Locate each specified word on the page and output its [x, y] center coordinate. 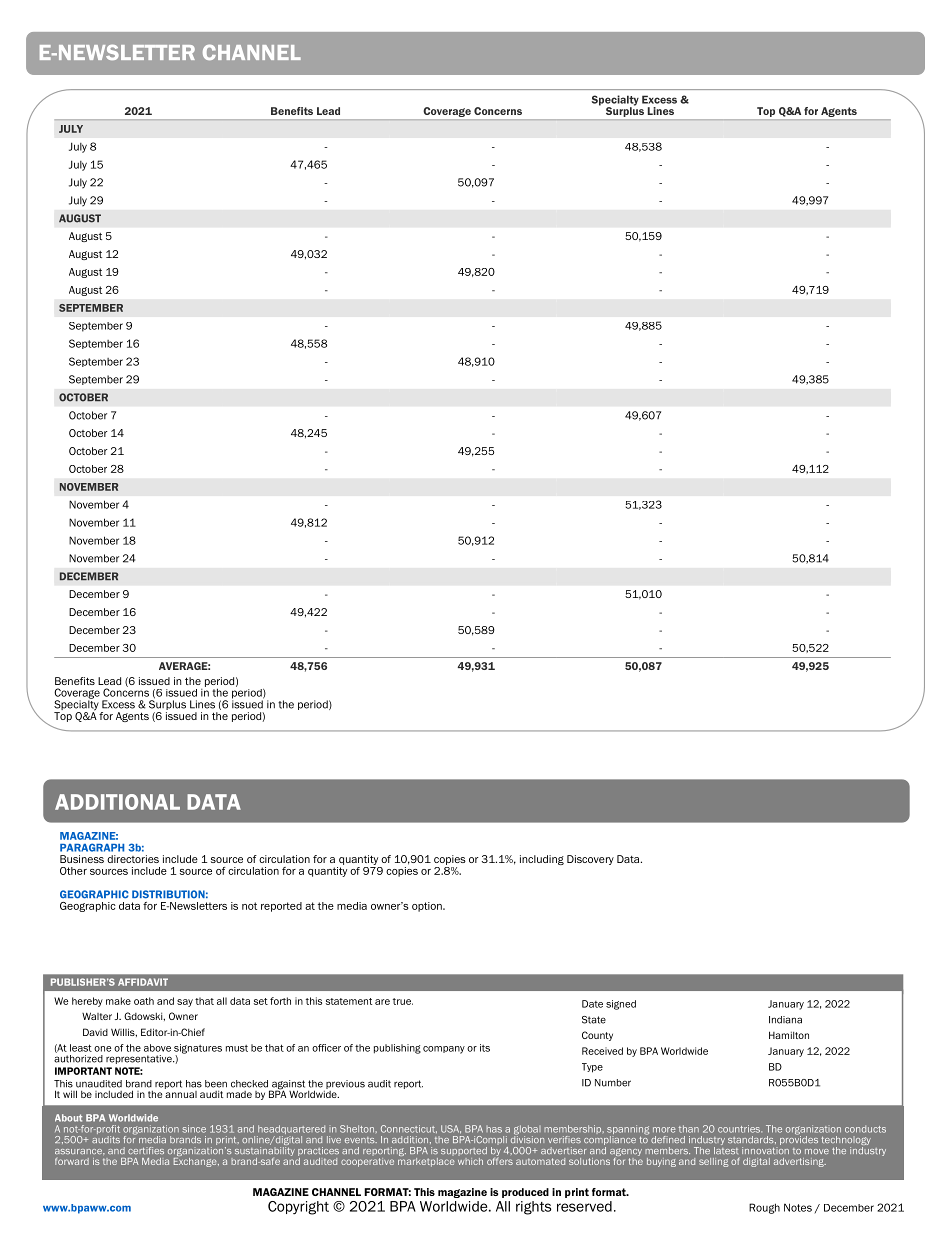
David [95, 1032]
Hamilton [789, 1035]
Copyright [298, 1208]
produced [525, 1193]
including [542, 860]
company [444, 1050]
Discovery [590, 860]
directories [133, 859]
